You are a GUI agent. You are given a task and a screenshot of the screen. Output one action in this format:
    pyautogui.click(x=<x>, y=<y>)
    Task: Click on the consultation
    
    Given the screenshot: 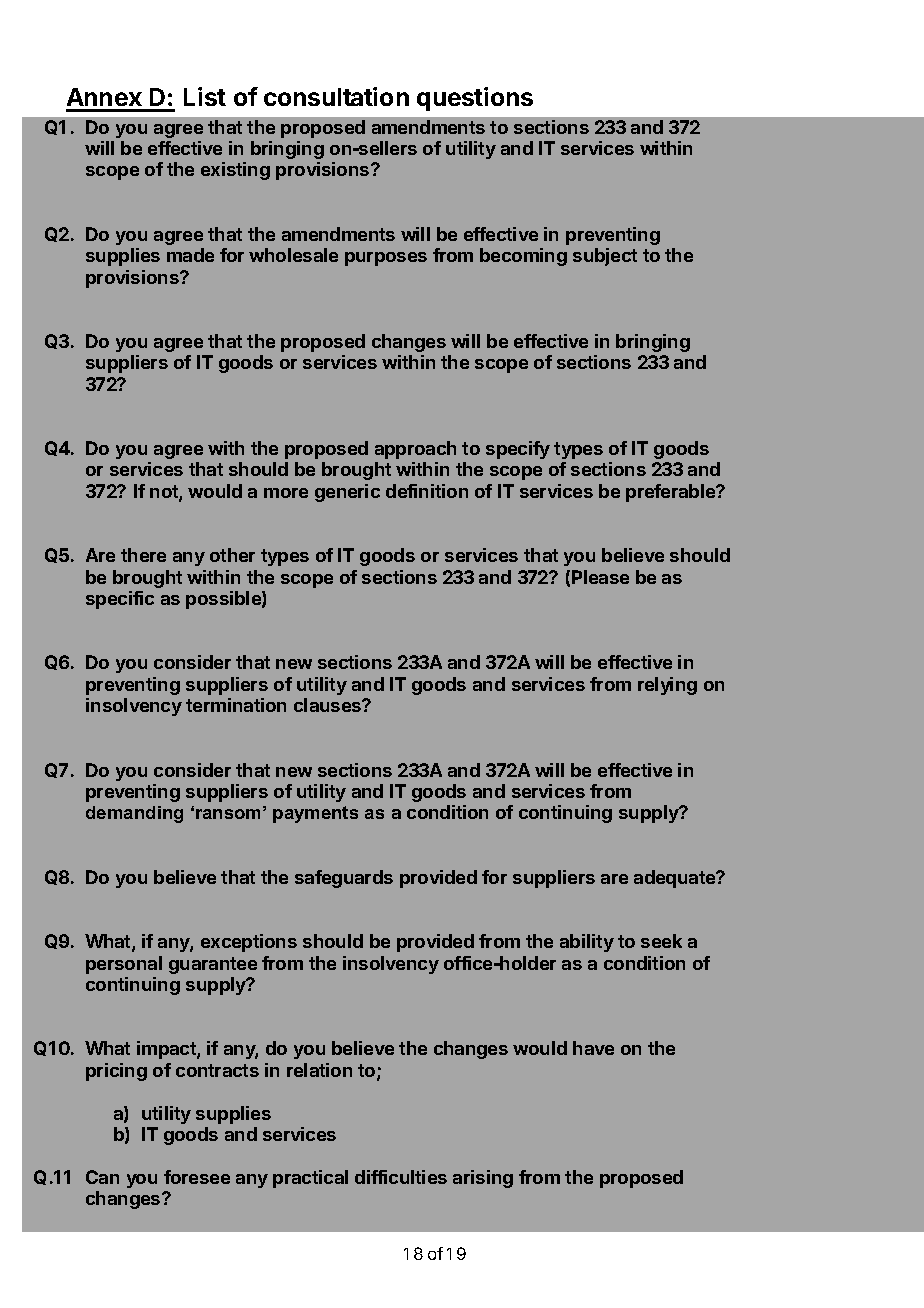 What is the action you would take?
    pyautogui.click(x=336, y=96)
